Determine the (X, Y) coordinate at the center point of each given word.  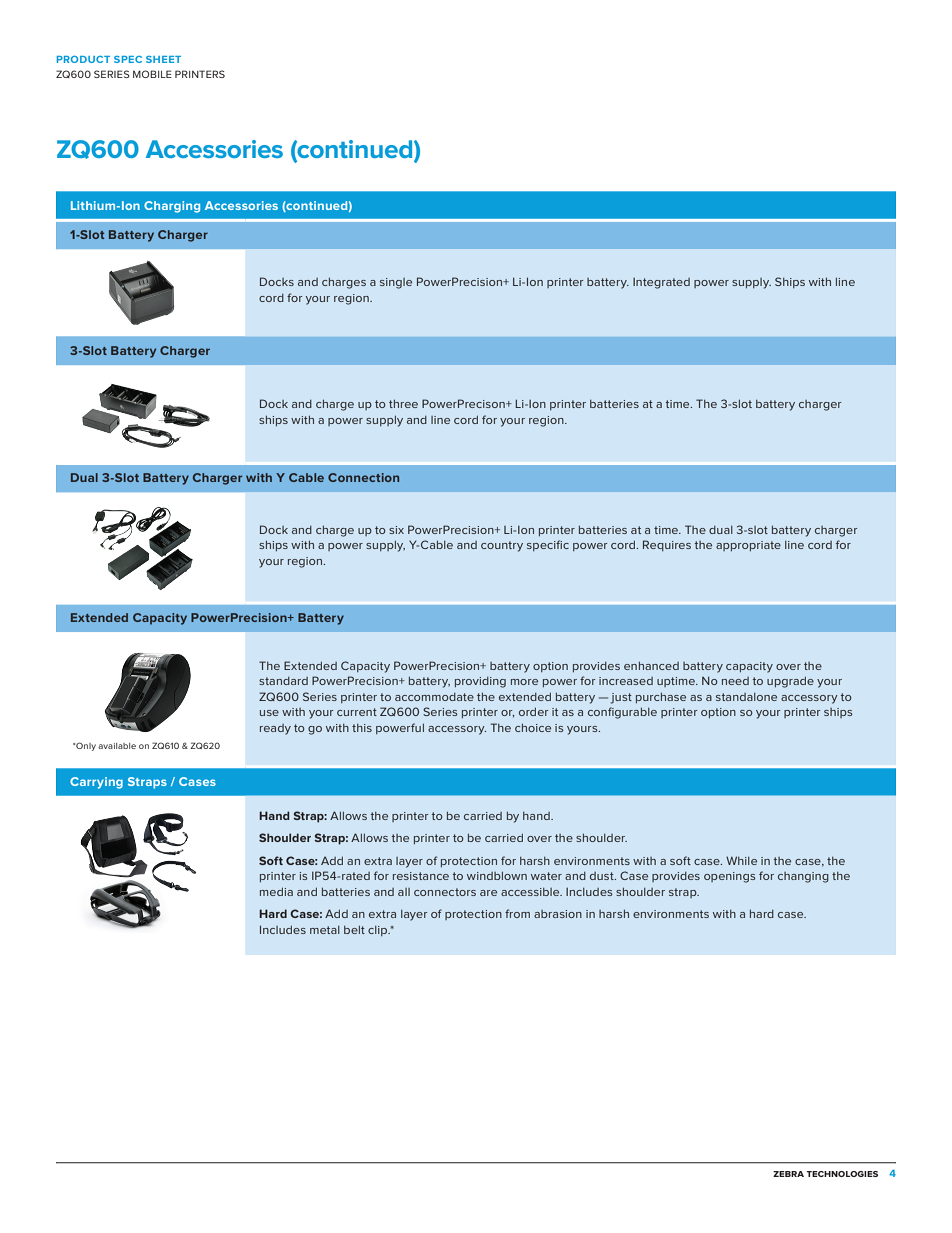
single (396, 283)
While (741, 860)
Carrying (96, 783)
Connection (363, 477)
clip (379, 931)
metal (325, 930)
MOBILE (152, 74)
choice (533, 728)
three (403, 404)
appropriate (748, 546)
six (396, 530)
